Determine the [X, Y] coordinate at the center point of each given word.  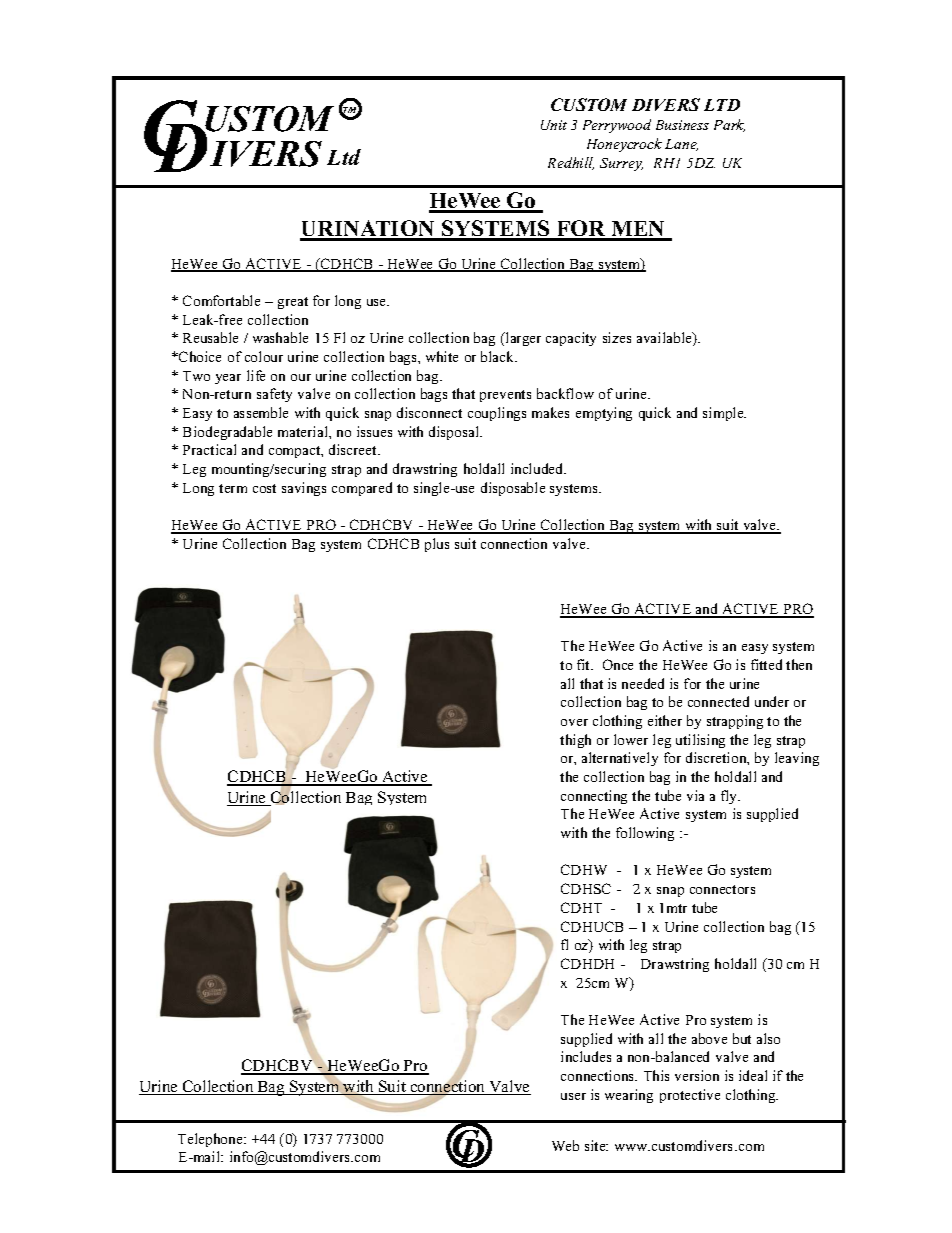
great [293, 303]
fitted [766, 664]
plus [437, 545]
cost [264, 488]
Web [565, 1145]
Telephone [211, 1140]
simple [724, 414]
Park [729, 125]
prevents [505, 396]
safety [274, 395]
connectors [722, 889]
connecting [594, 797]
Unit [554, 125]
